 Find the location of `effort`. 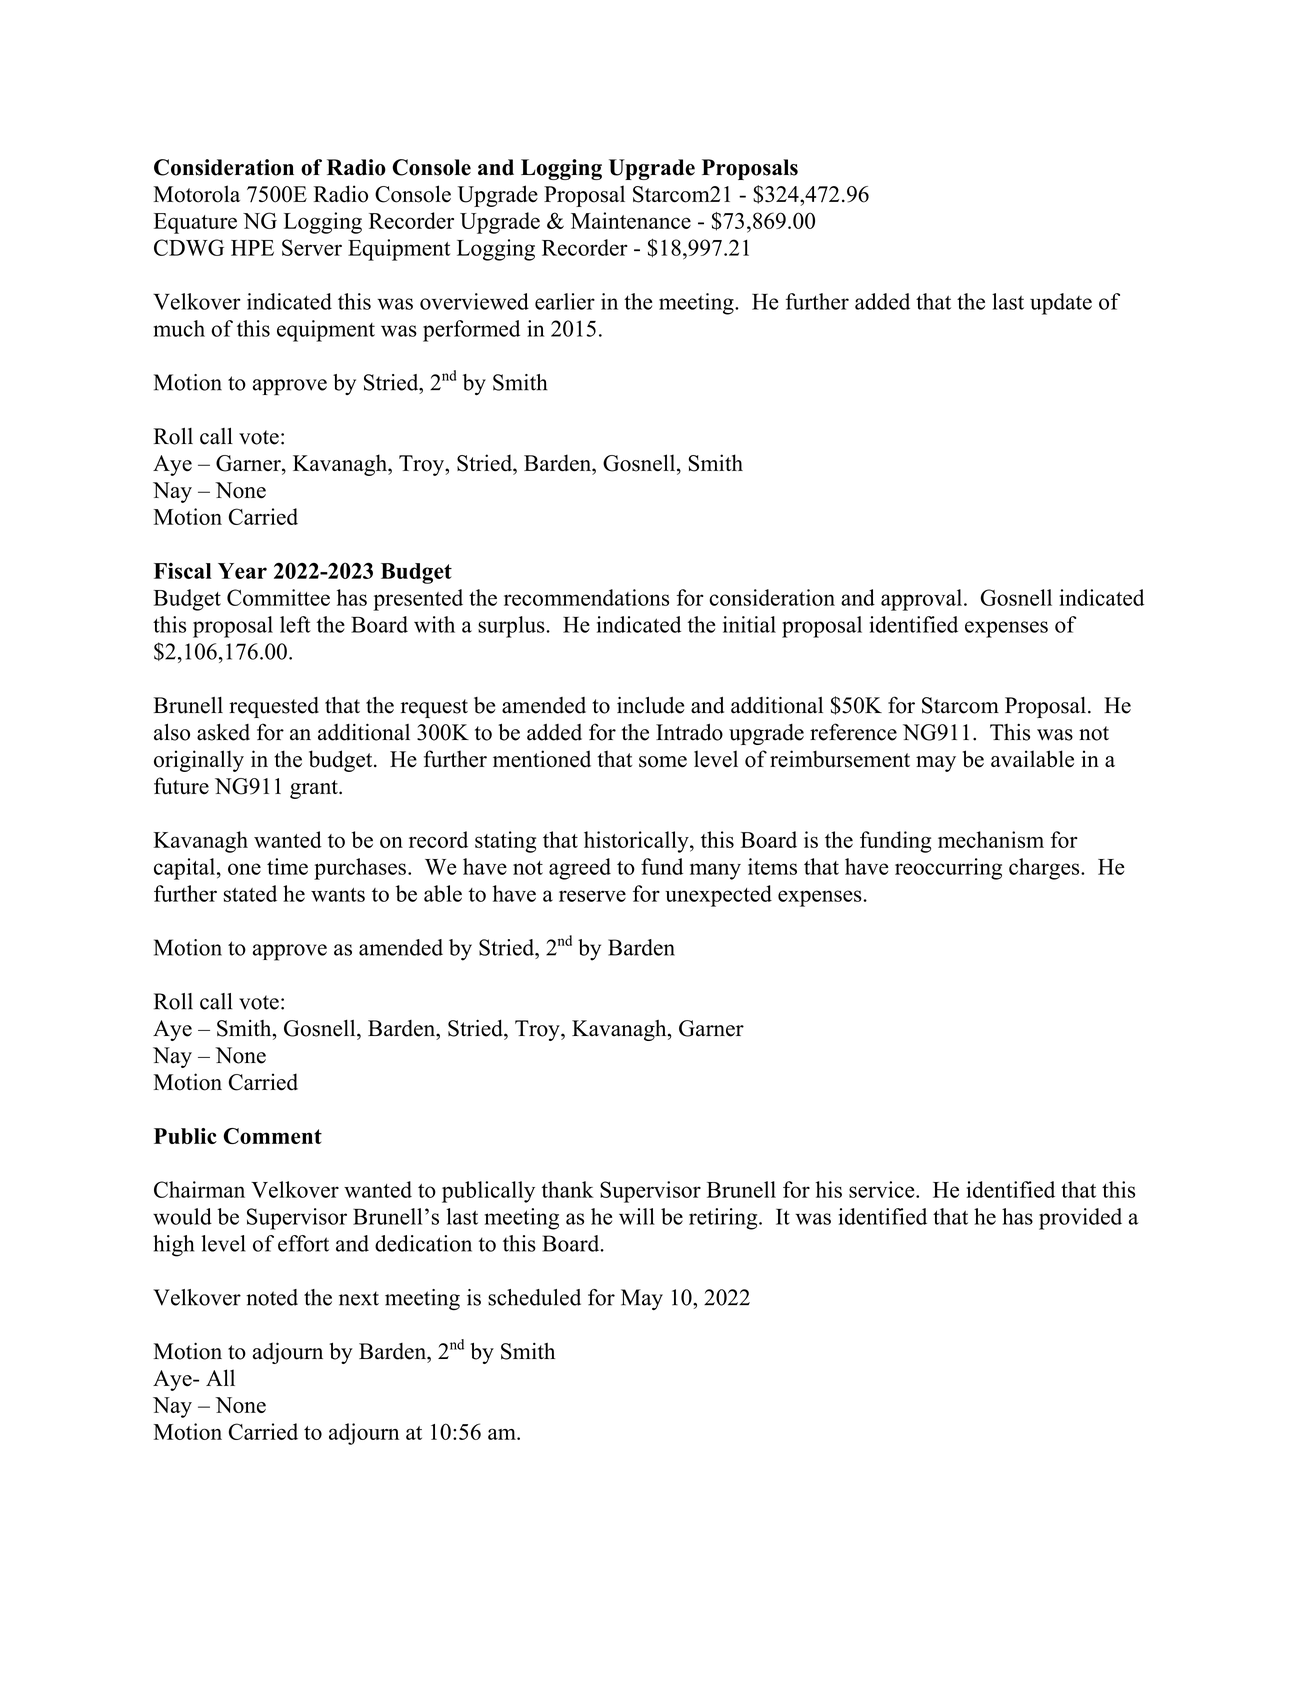

effort is located at coordinates (303, 1243).
